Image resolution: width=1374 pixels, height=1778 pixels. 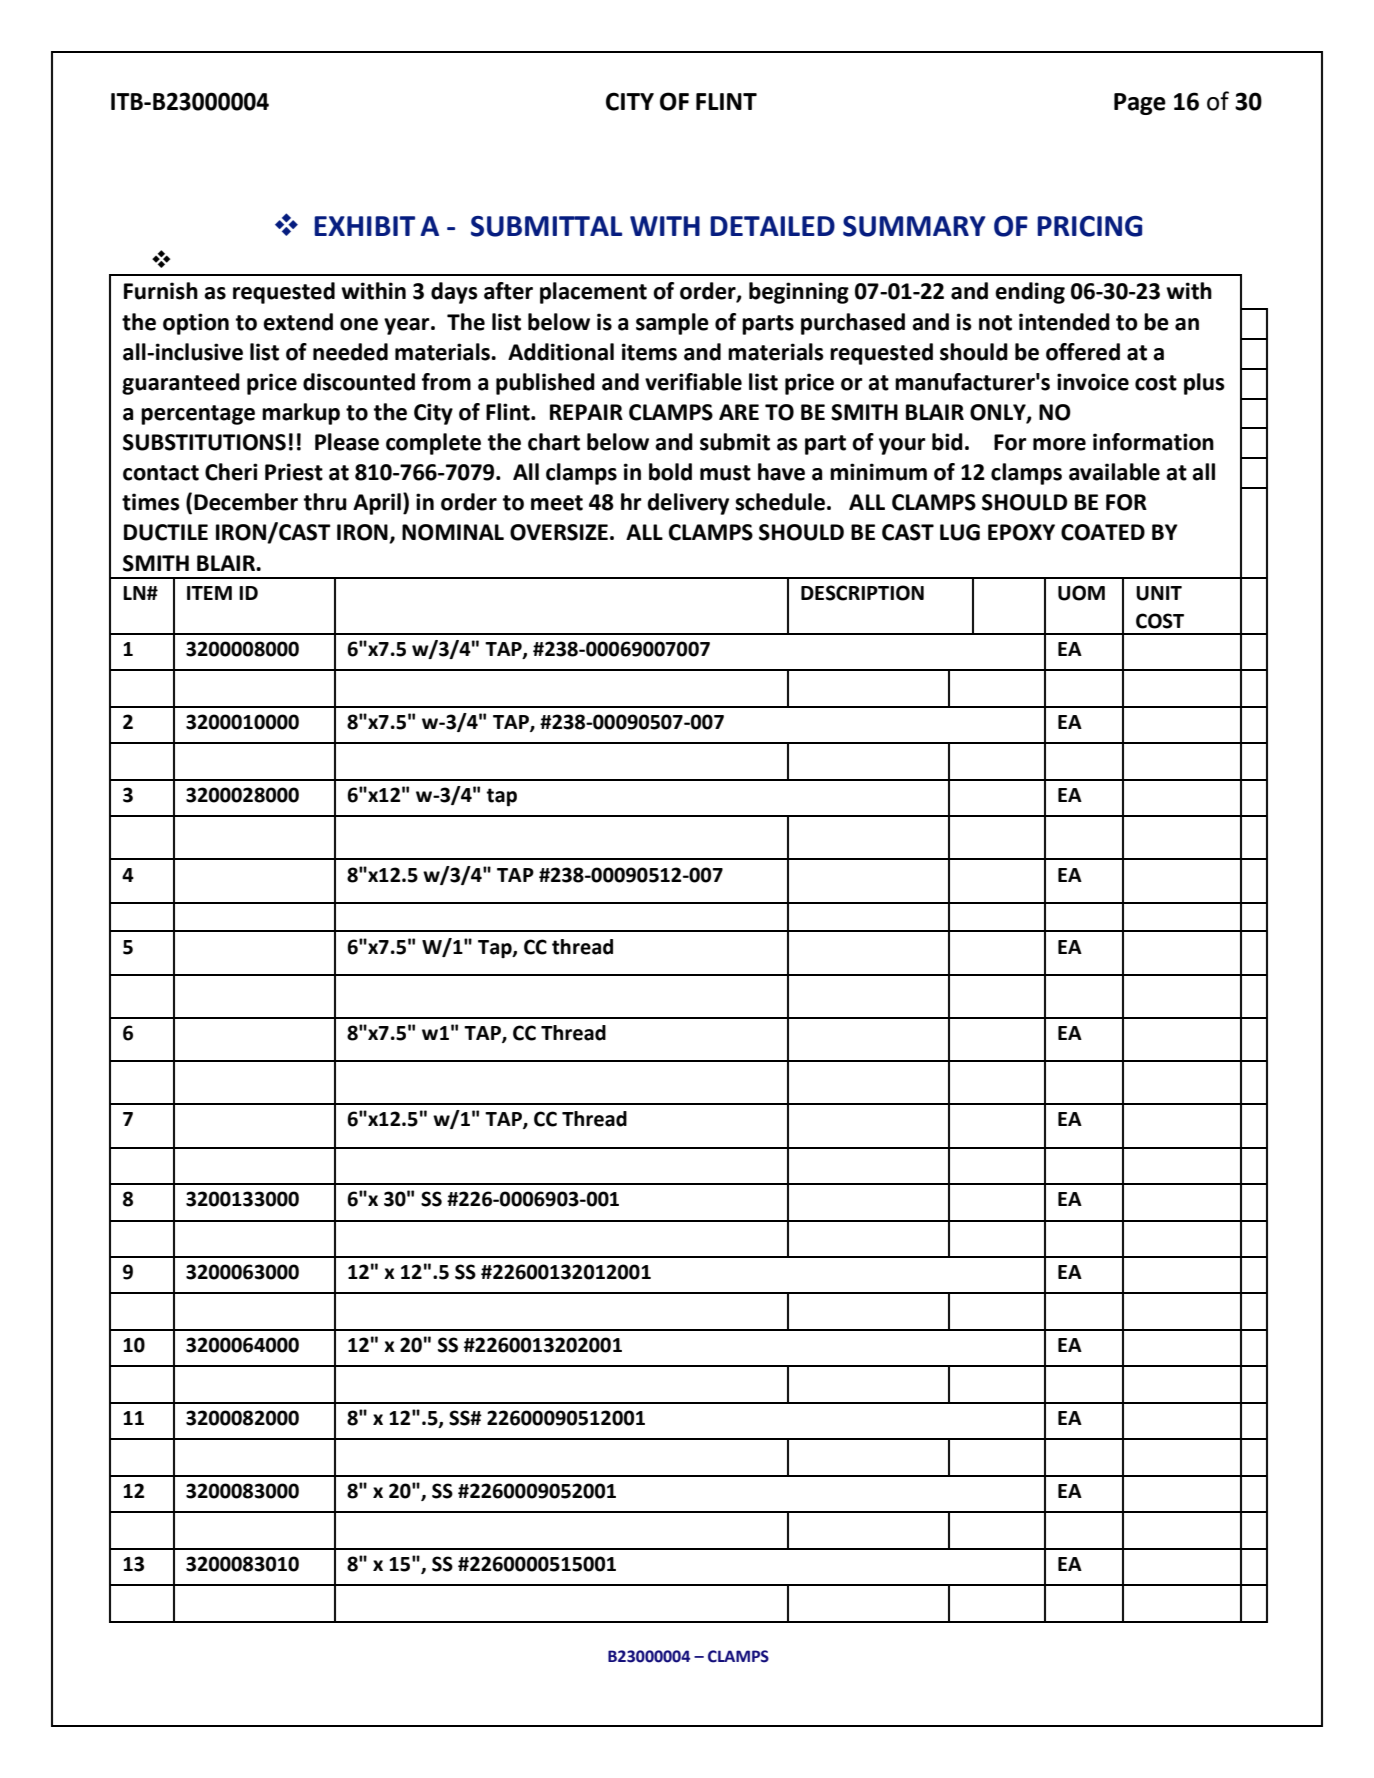 I want to click on DUCTILE, so click(x=166, y=532).
